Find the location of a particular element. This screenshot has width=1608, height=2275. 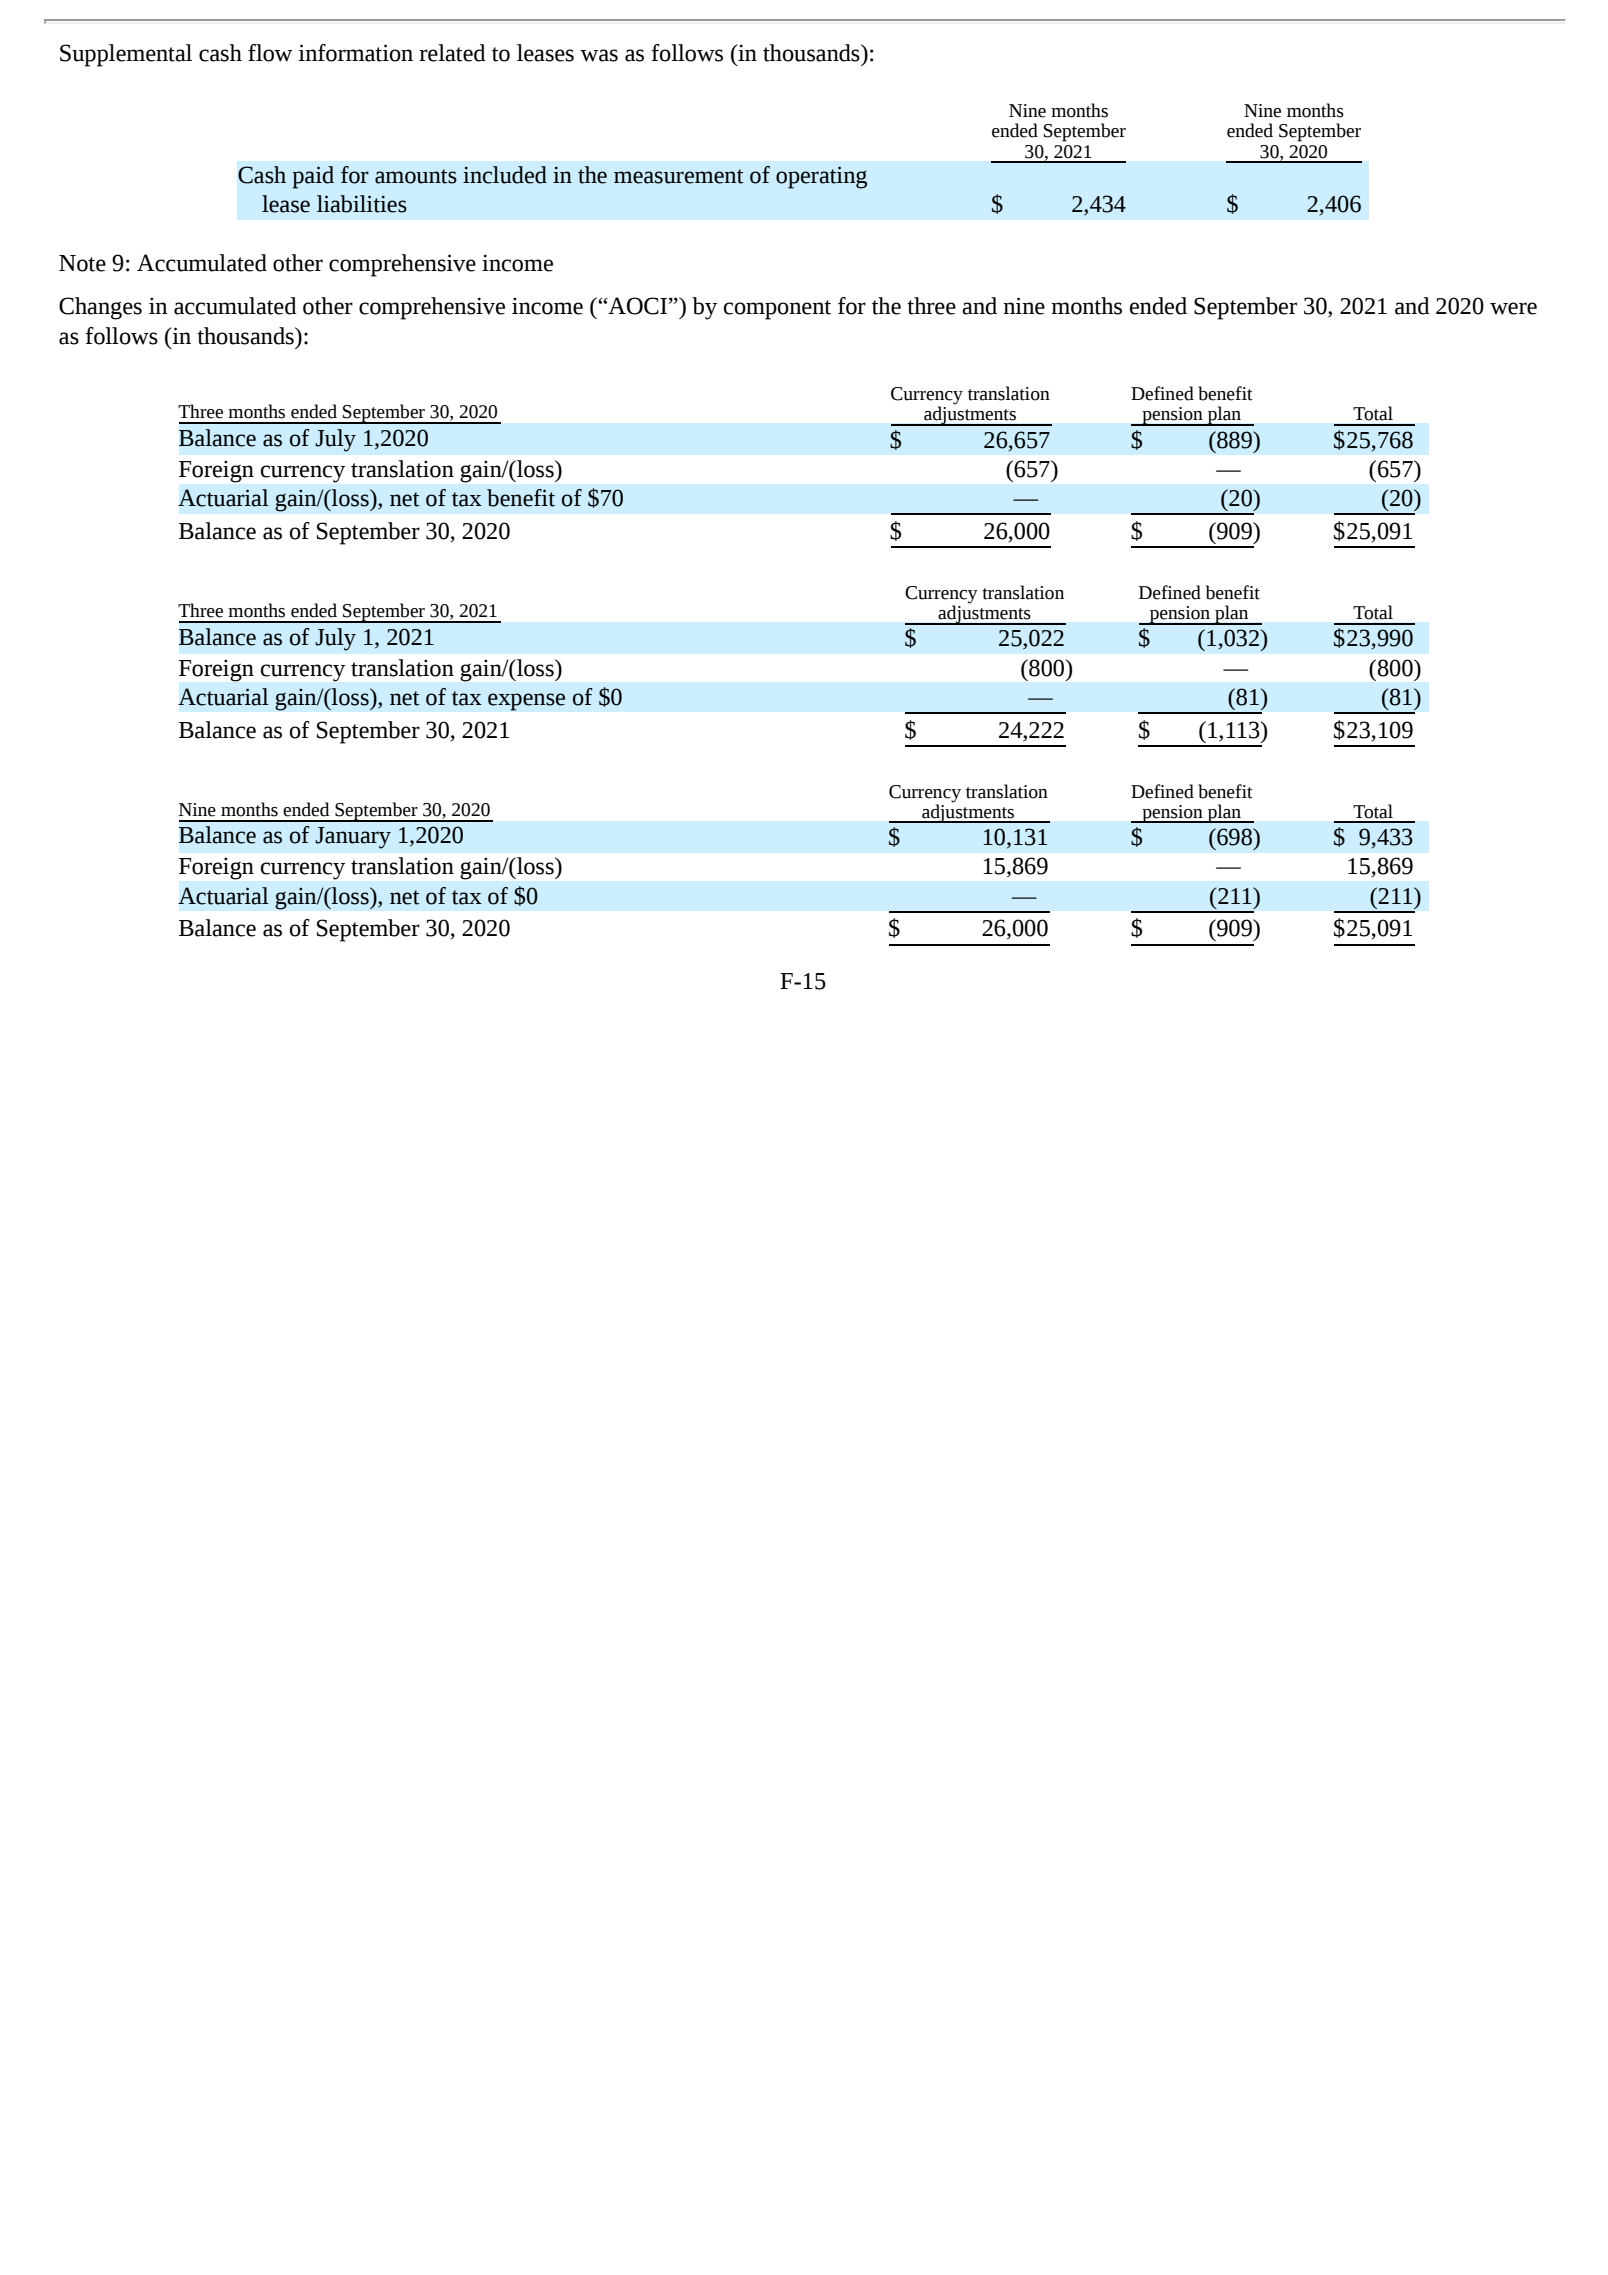

measurement is located at coordinates (679, 176).
